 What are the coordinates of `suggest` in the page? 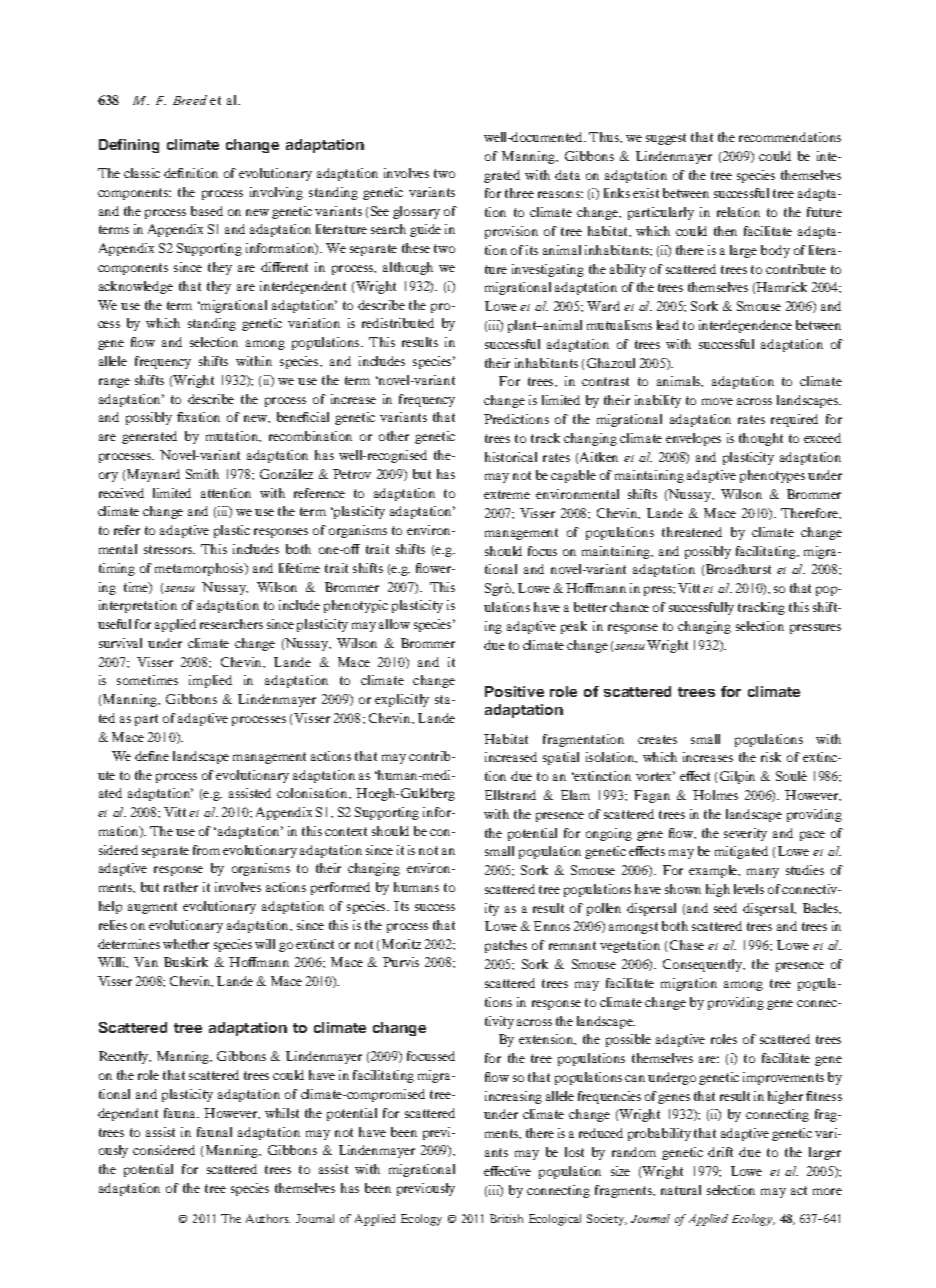 It's located at (666, 139).
